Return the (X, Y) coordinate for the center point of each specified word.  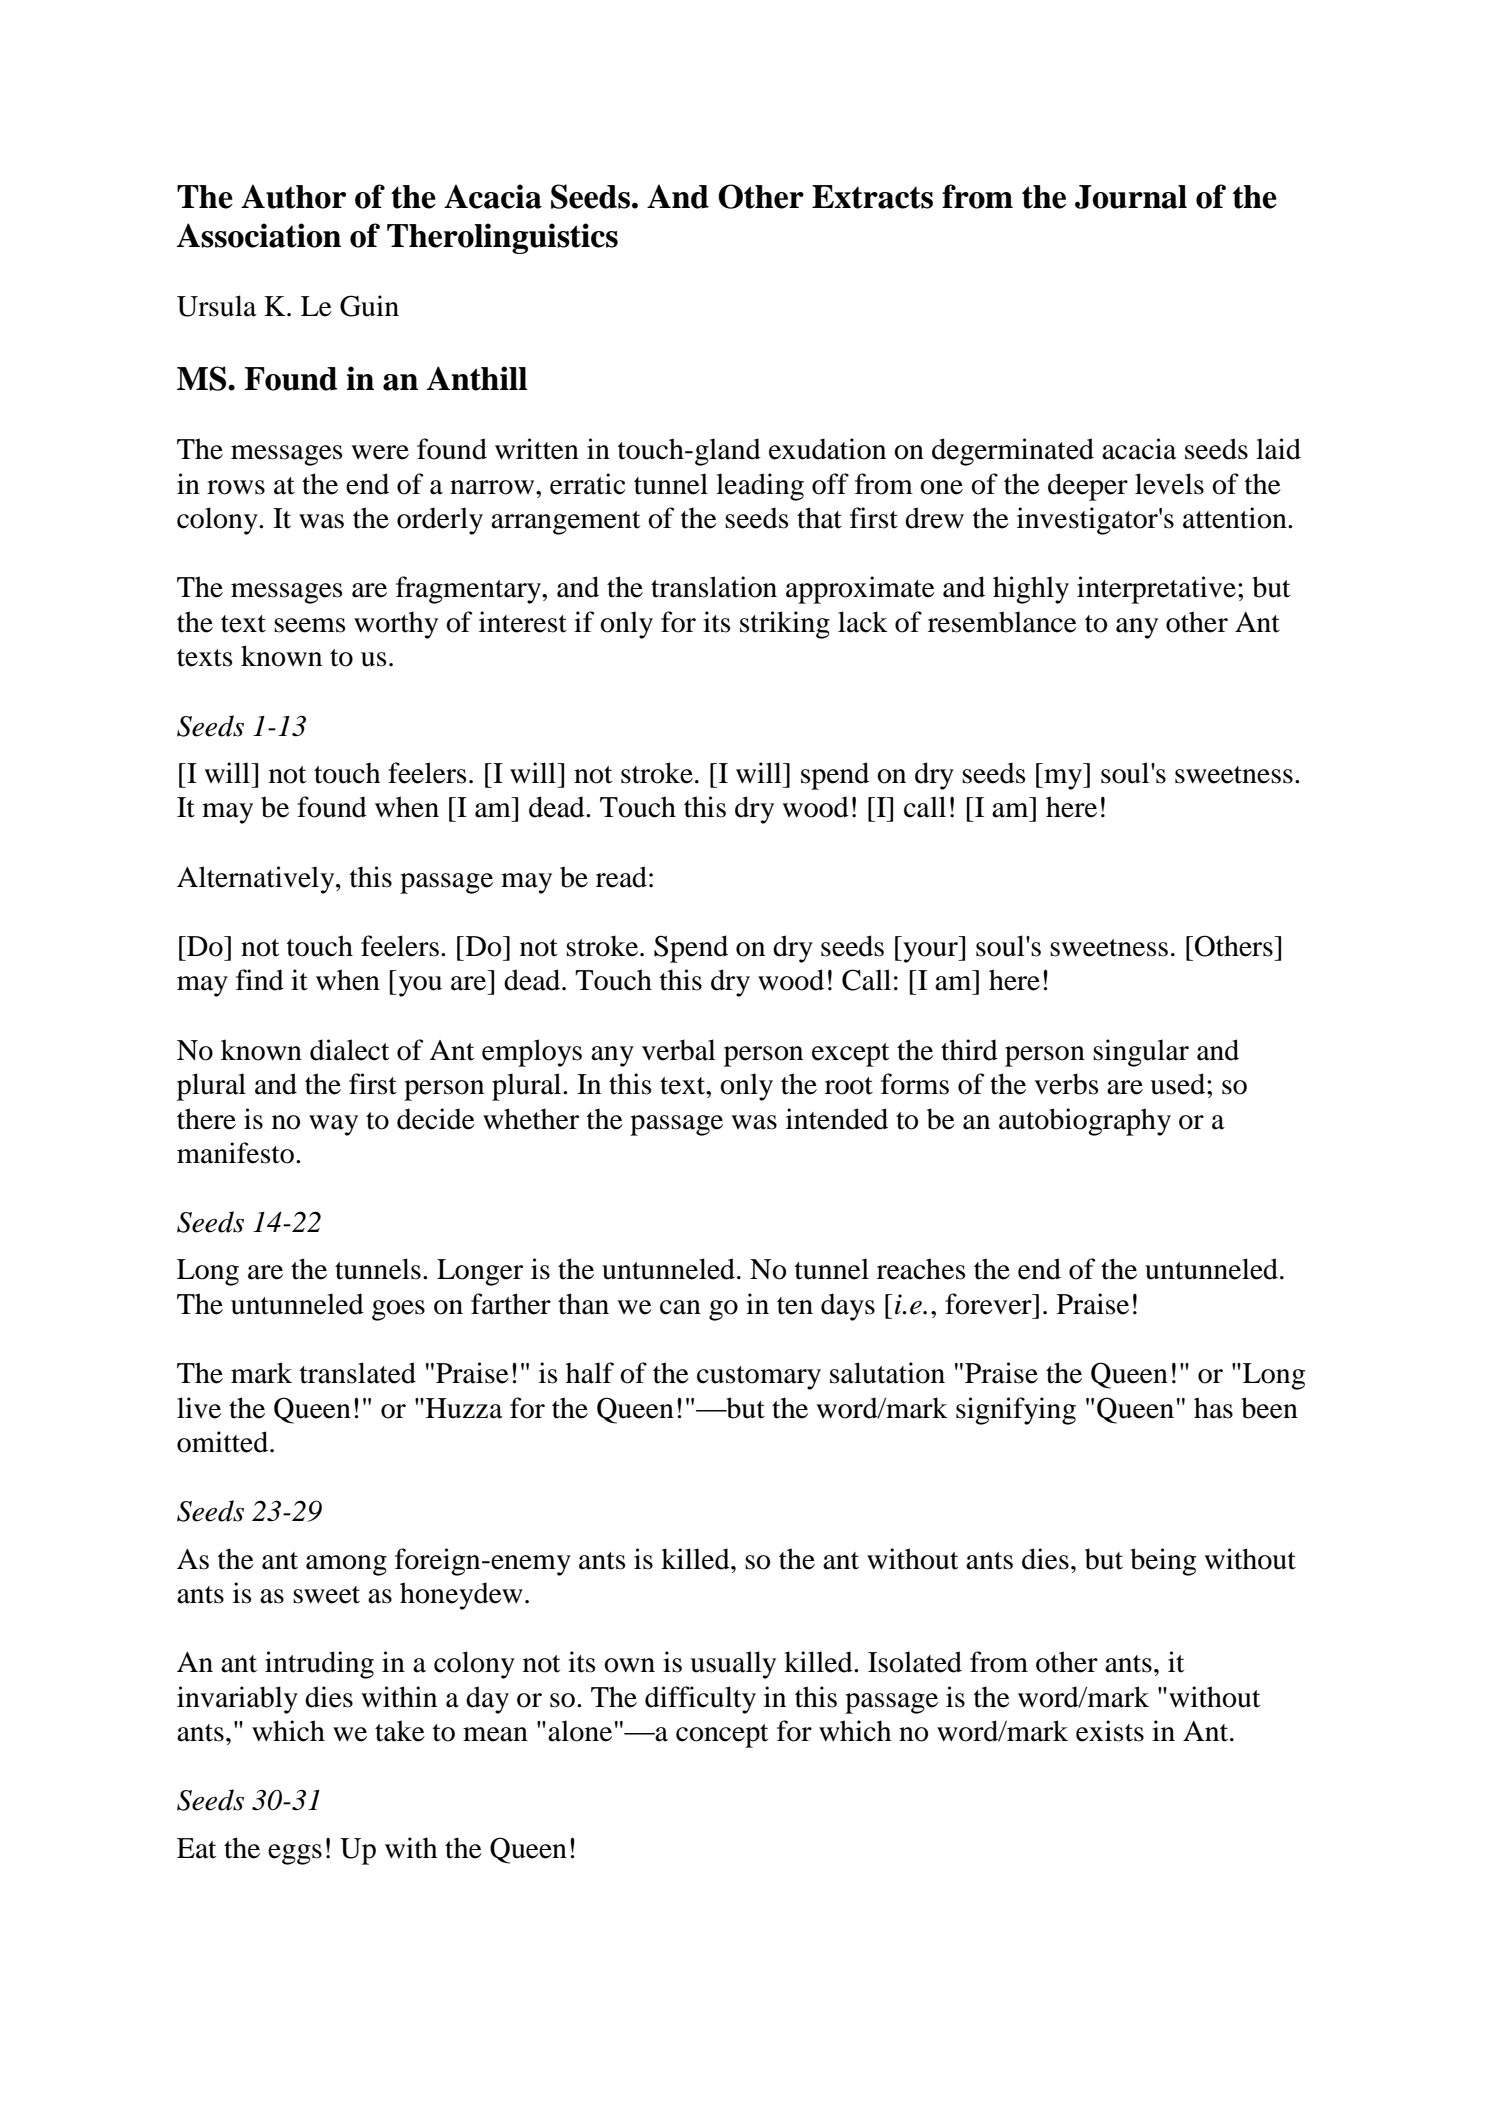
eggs (295, 1854)
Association (259, 235)
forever (989, 1304)
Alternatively (257, 880)
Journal (1131, 197)
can (680, 1307)
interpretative (1156, 590)
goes (398, 1310)
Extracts (872, 197)
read (621, 877)
